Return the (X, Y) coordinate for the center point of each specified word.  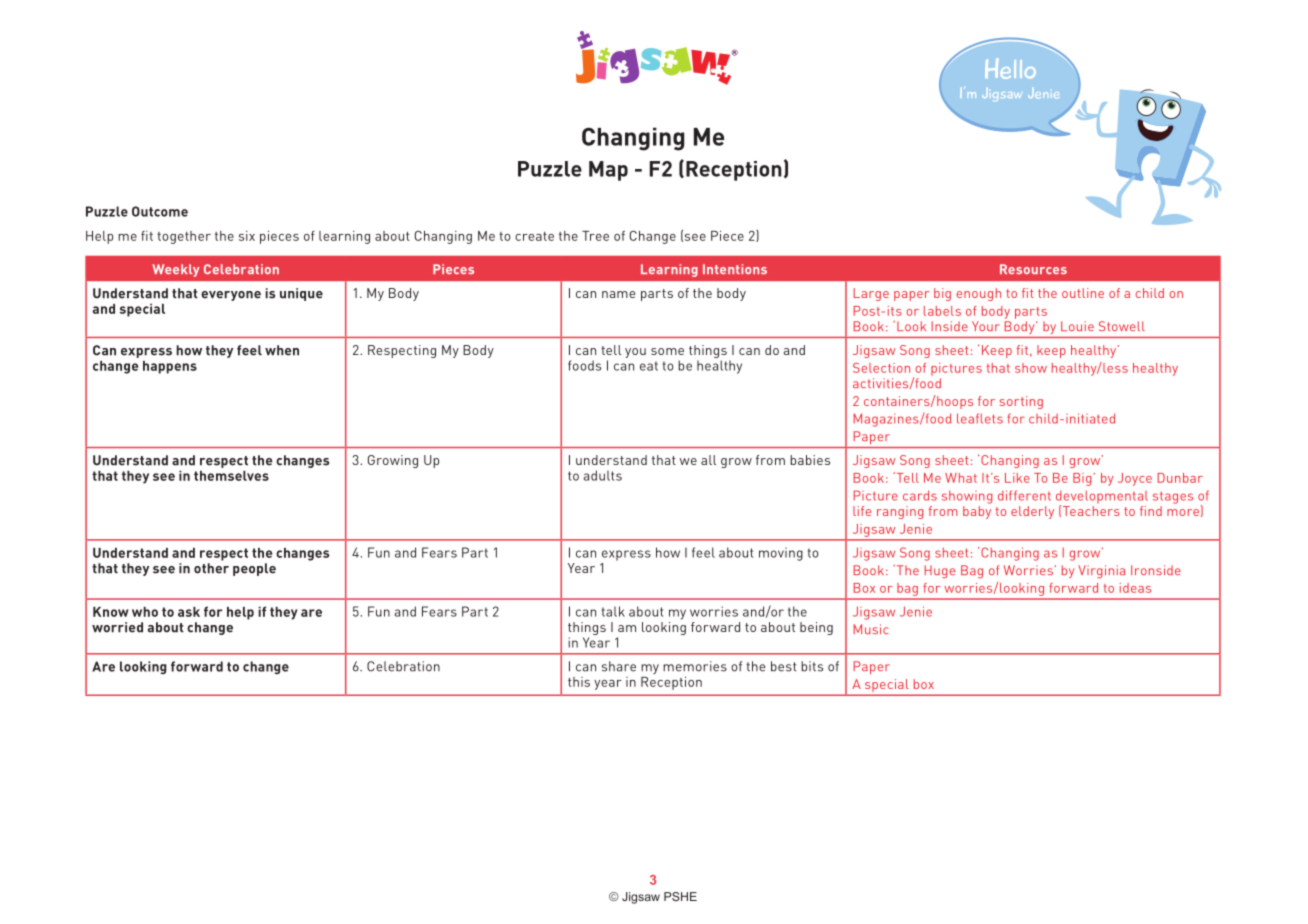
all (708, 460)
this (579, 682)
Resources (1033, 269)
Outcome (160, 211)
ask (189, 612)
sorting (1021, 402)
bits (812, 666)
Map (608, 171)
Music (871, 629)
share (619, 666)
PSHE (680, 896)
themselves (231, 476)
